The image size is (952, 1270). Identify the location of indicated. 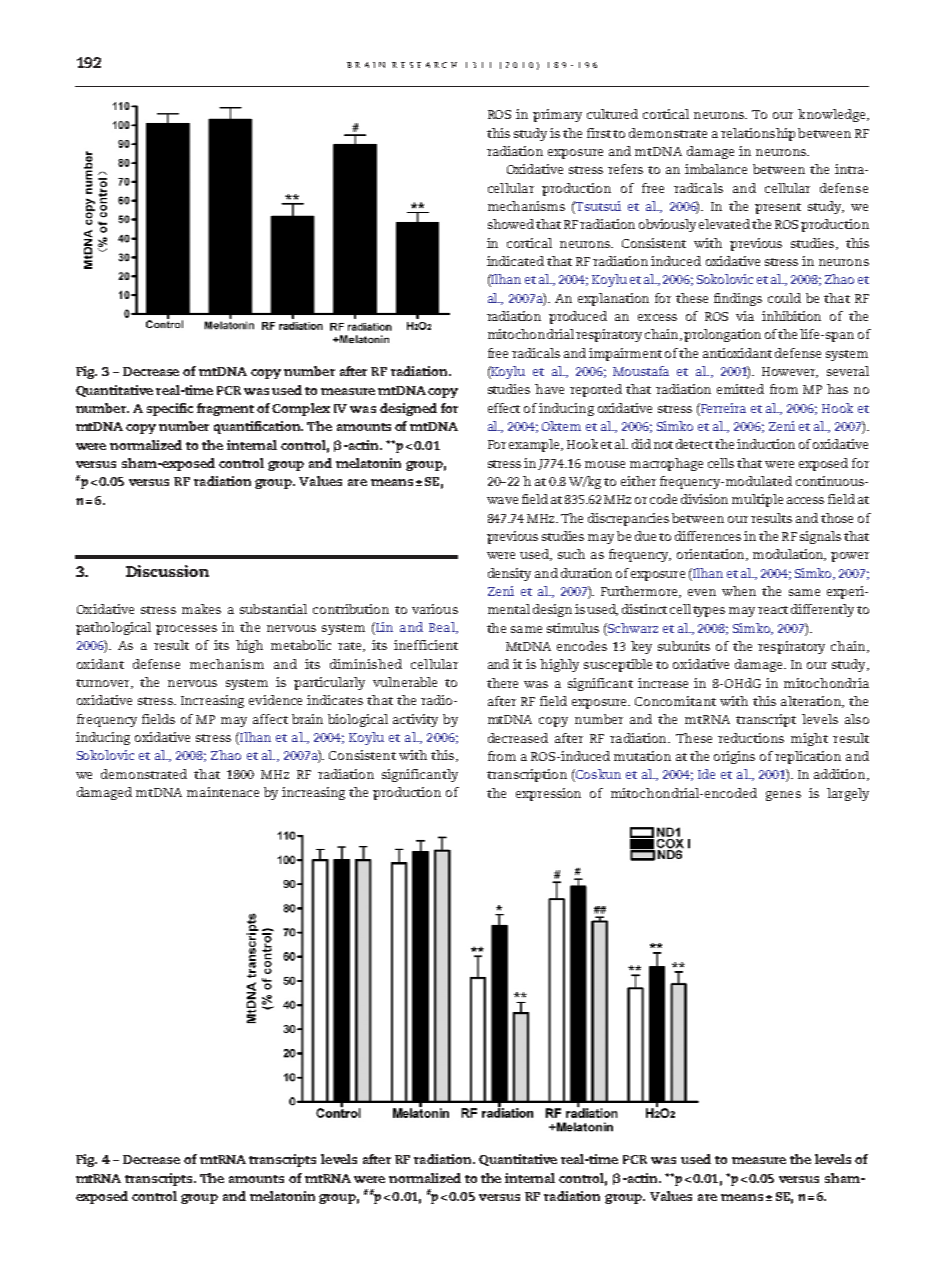
(515, 261).
